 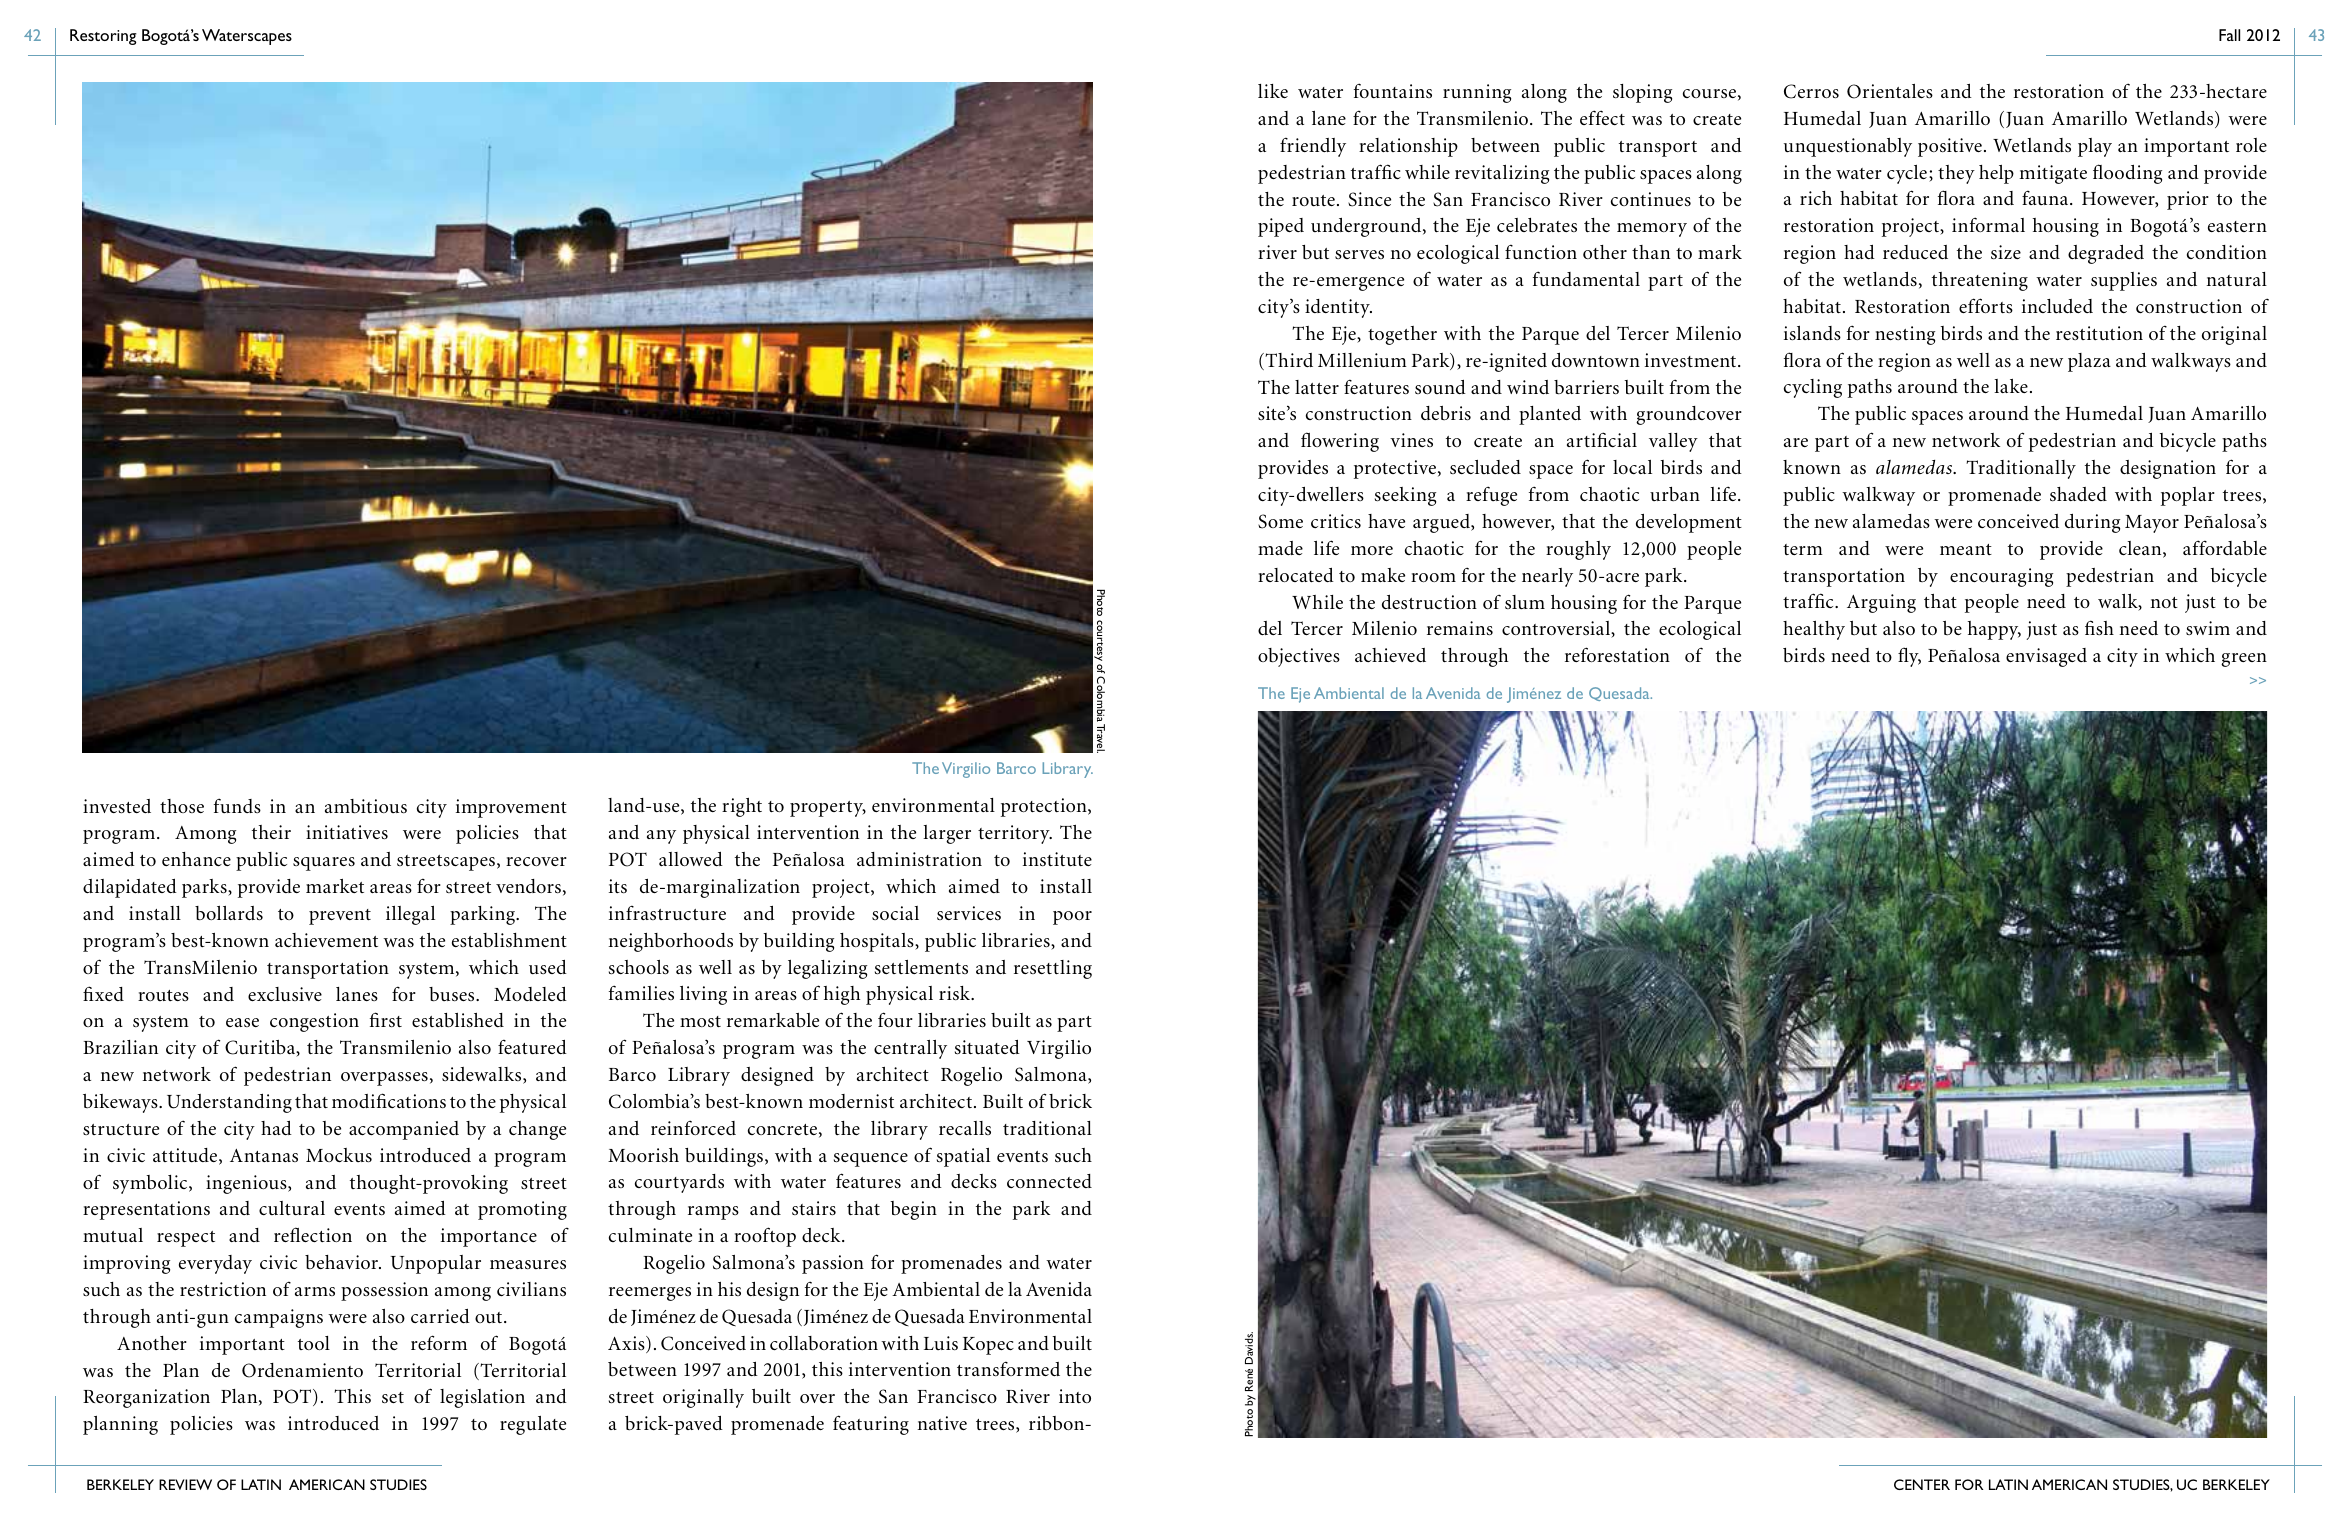 I want to click on Restoring, so click(x=103, y=37).
